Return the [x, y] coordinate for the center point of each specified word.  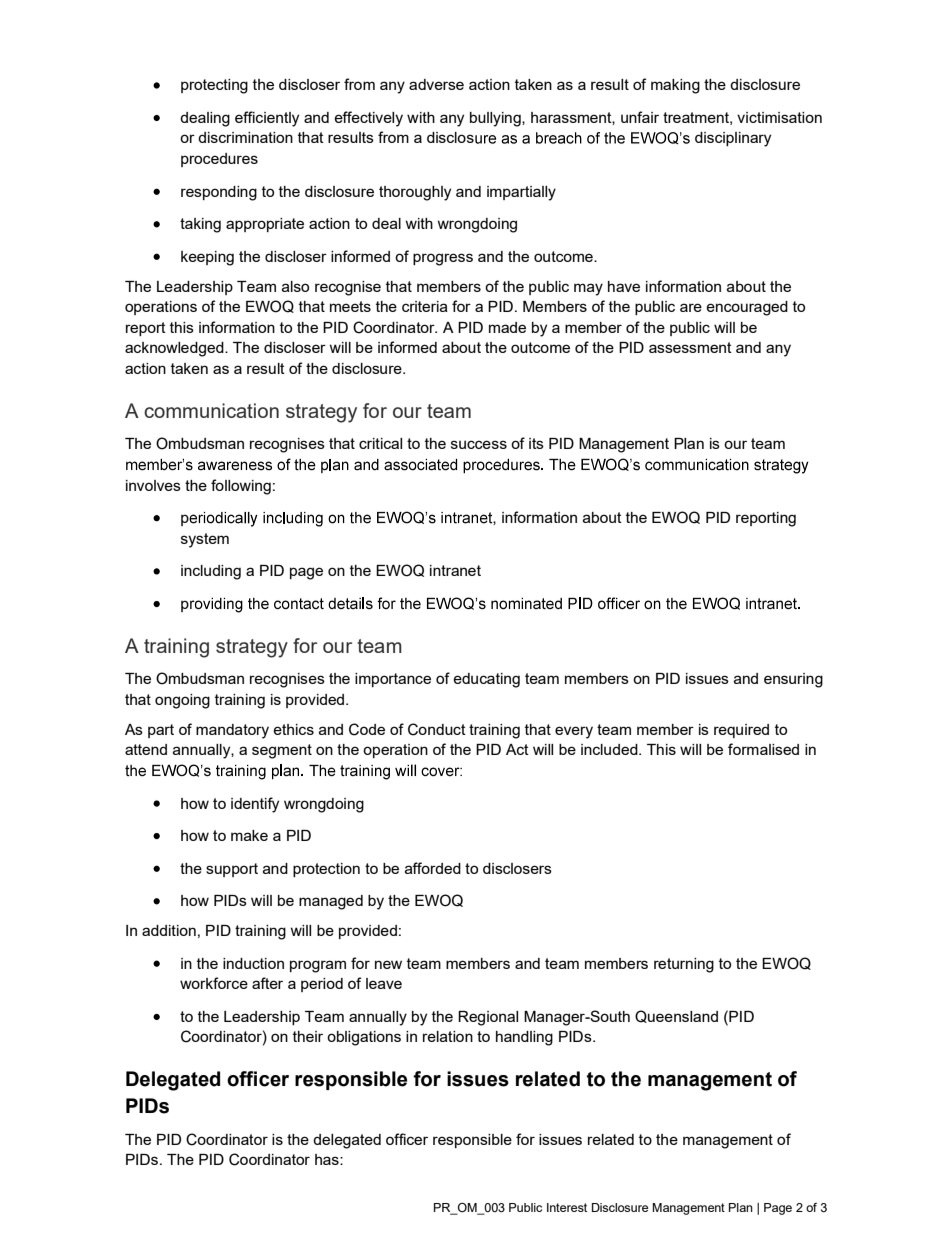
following [241, 487]
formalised [763, 749]
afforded [433, 868]
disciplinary [733, 139]
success [479, 444]
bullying [496, 119]
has [328, 1159]
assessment [690, 347]
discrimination [245, 137]
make [249, 835]
